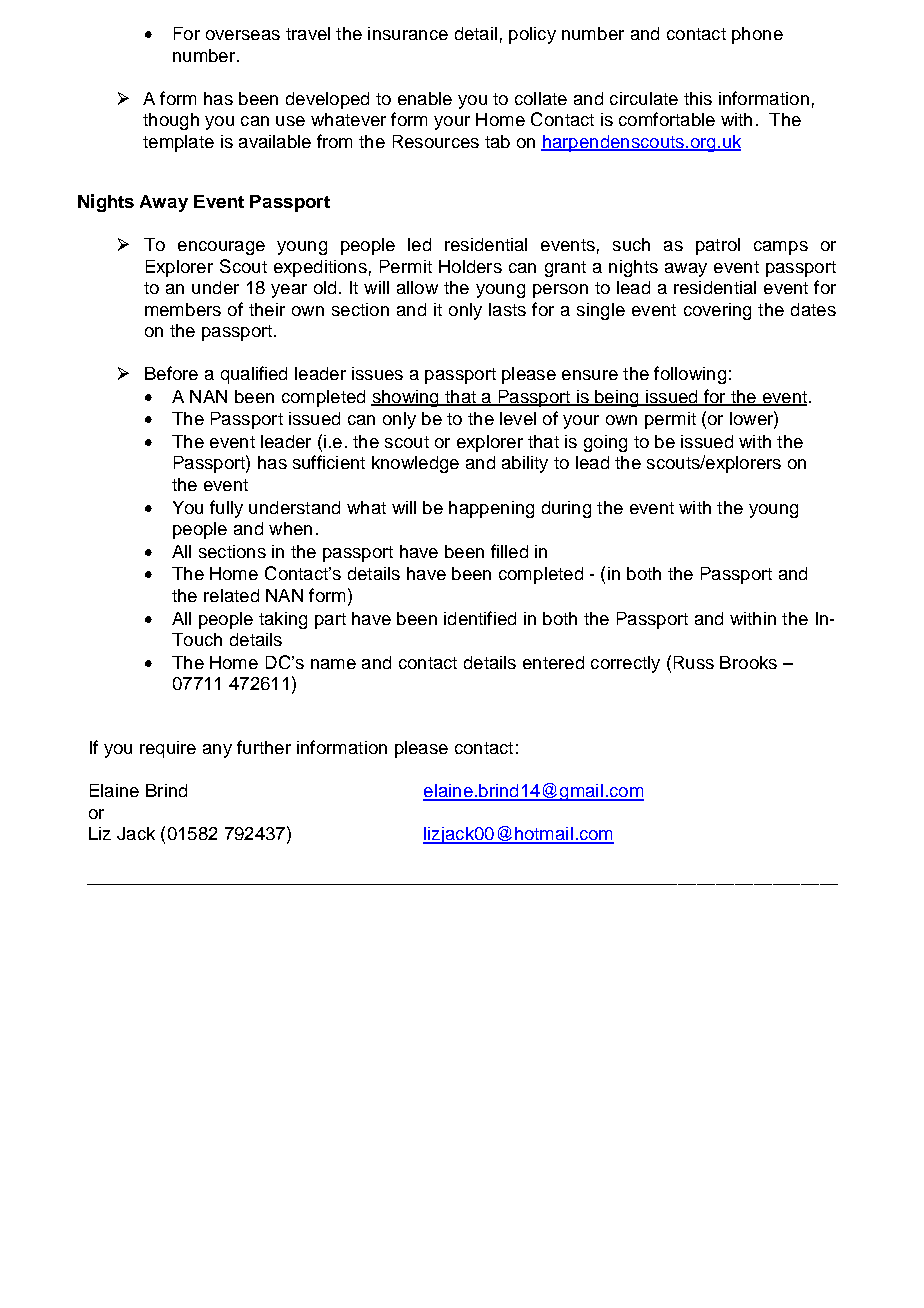 The width and height of the image is (924, 1308). What do you see at coordinates (243, 35) in the image?
I see `overseas` at bounding box center [243, 35].
